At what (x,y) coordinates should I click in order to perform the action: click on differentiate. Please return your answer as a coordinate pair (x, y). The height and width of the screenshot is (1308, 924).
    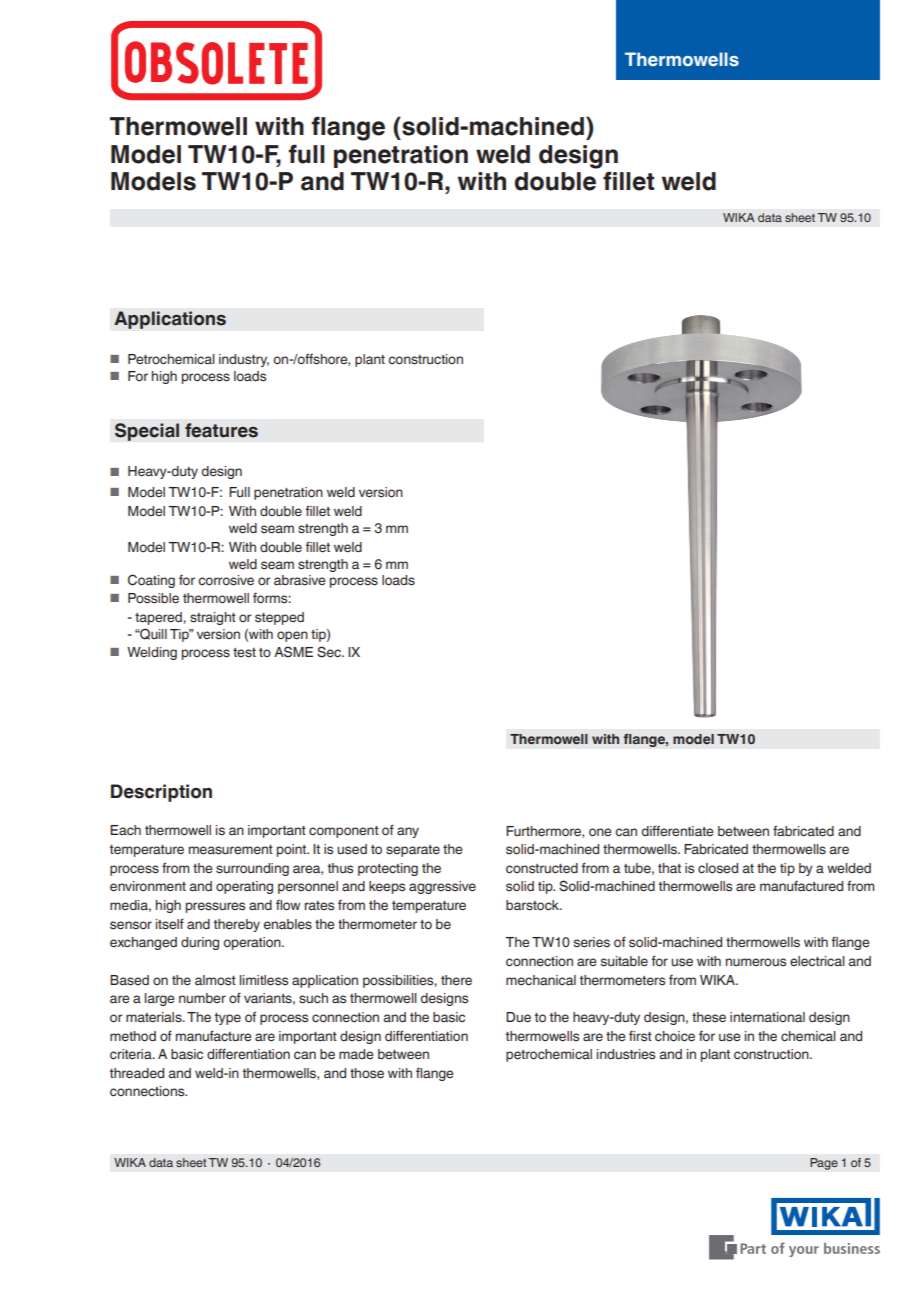
    Looking at the image, I should click on (678, 831).
